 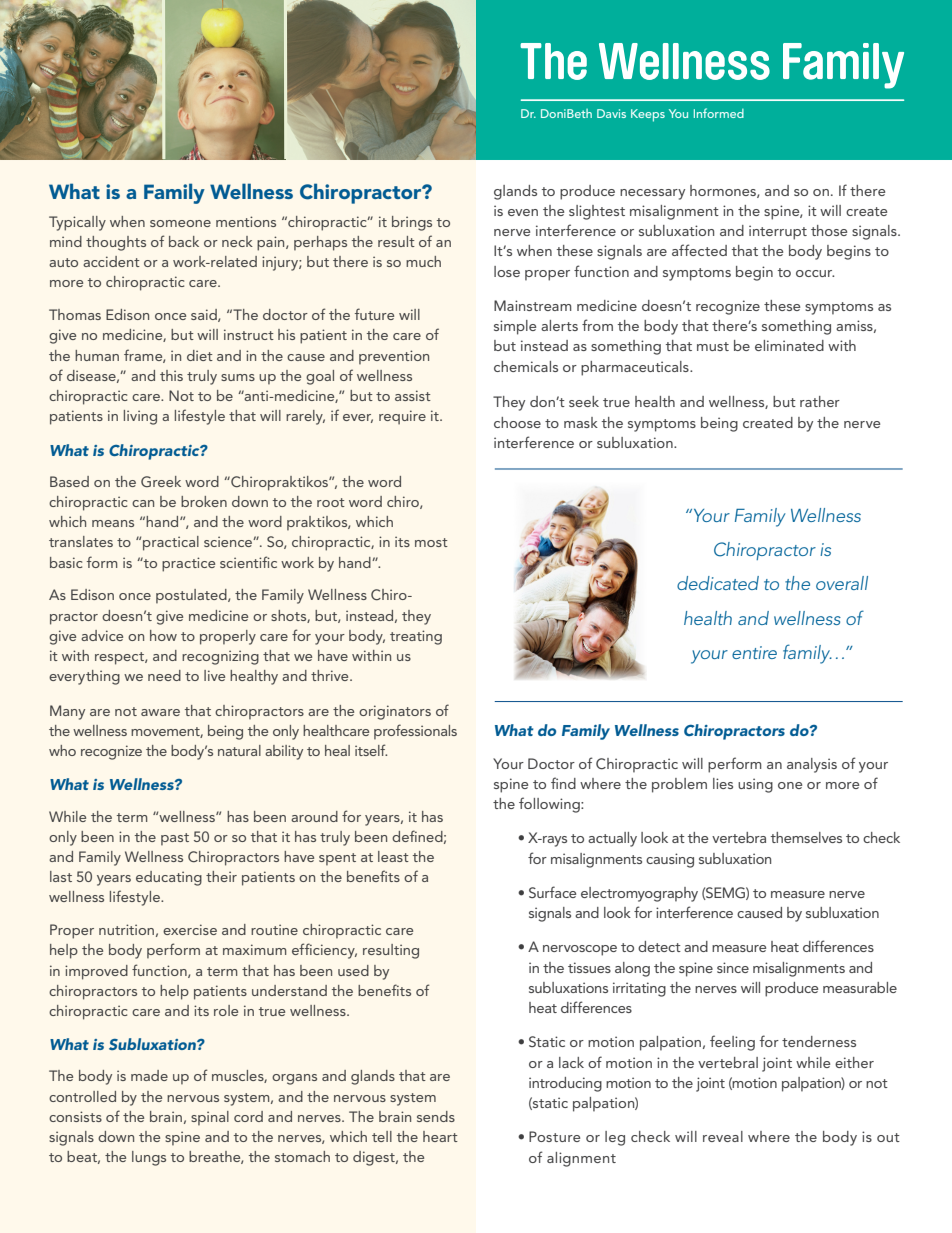 What do you see at coordinates (149, 1158) in the screenshot?
I see `lungs` at bounding box center [149, 1158].
